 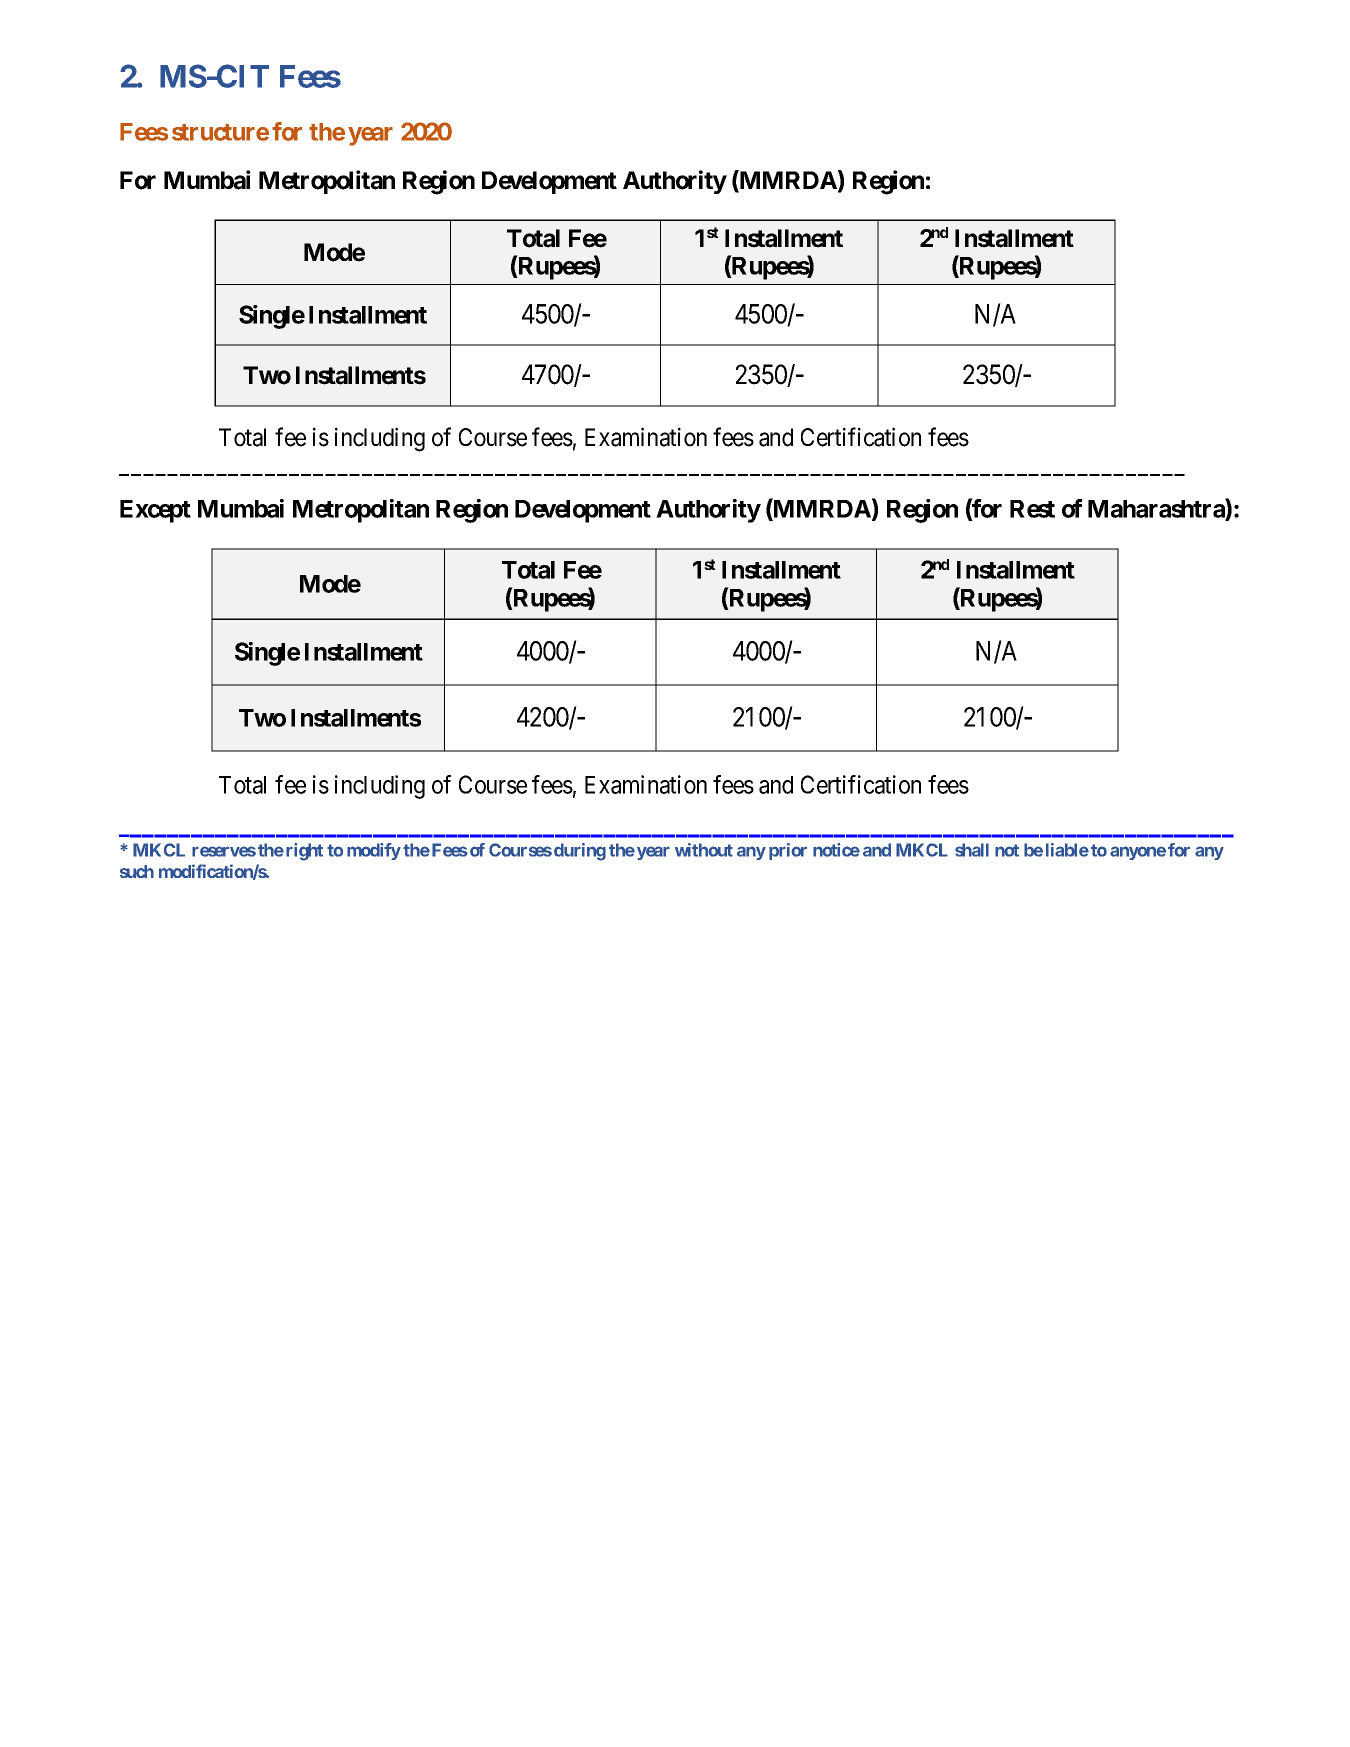 What do you see at coordinates (374, 851) in the screenshot?
I see `modify` at bounding box center [374, 851].
